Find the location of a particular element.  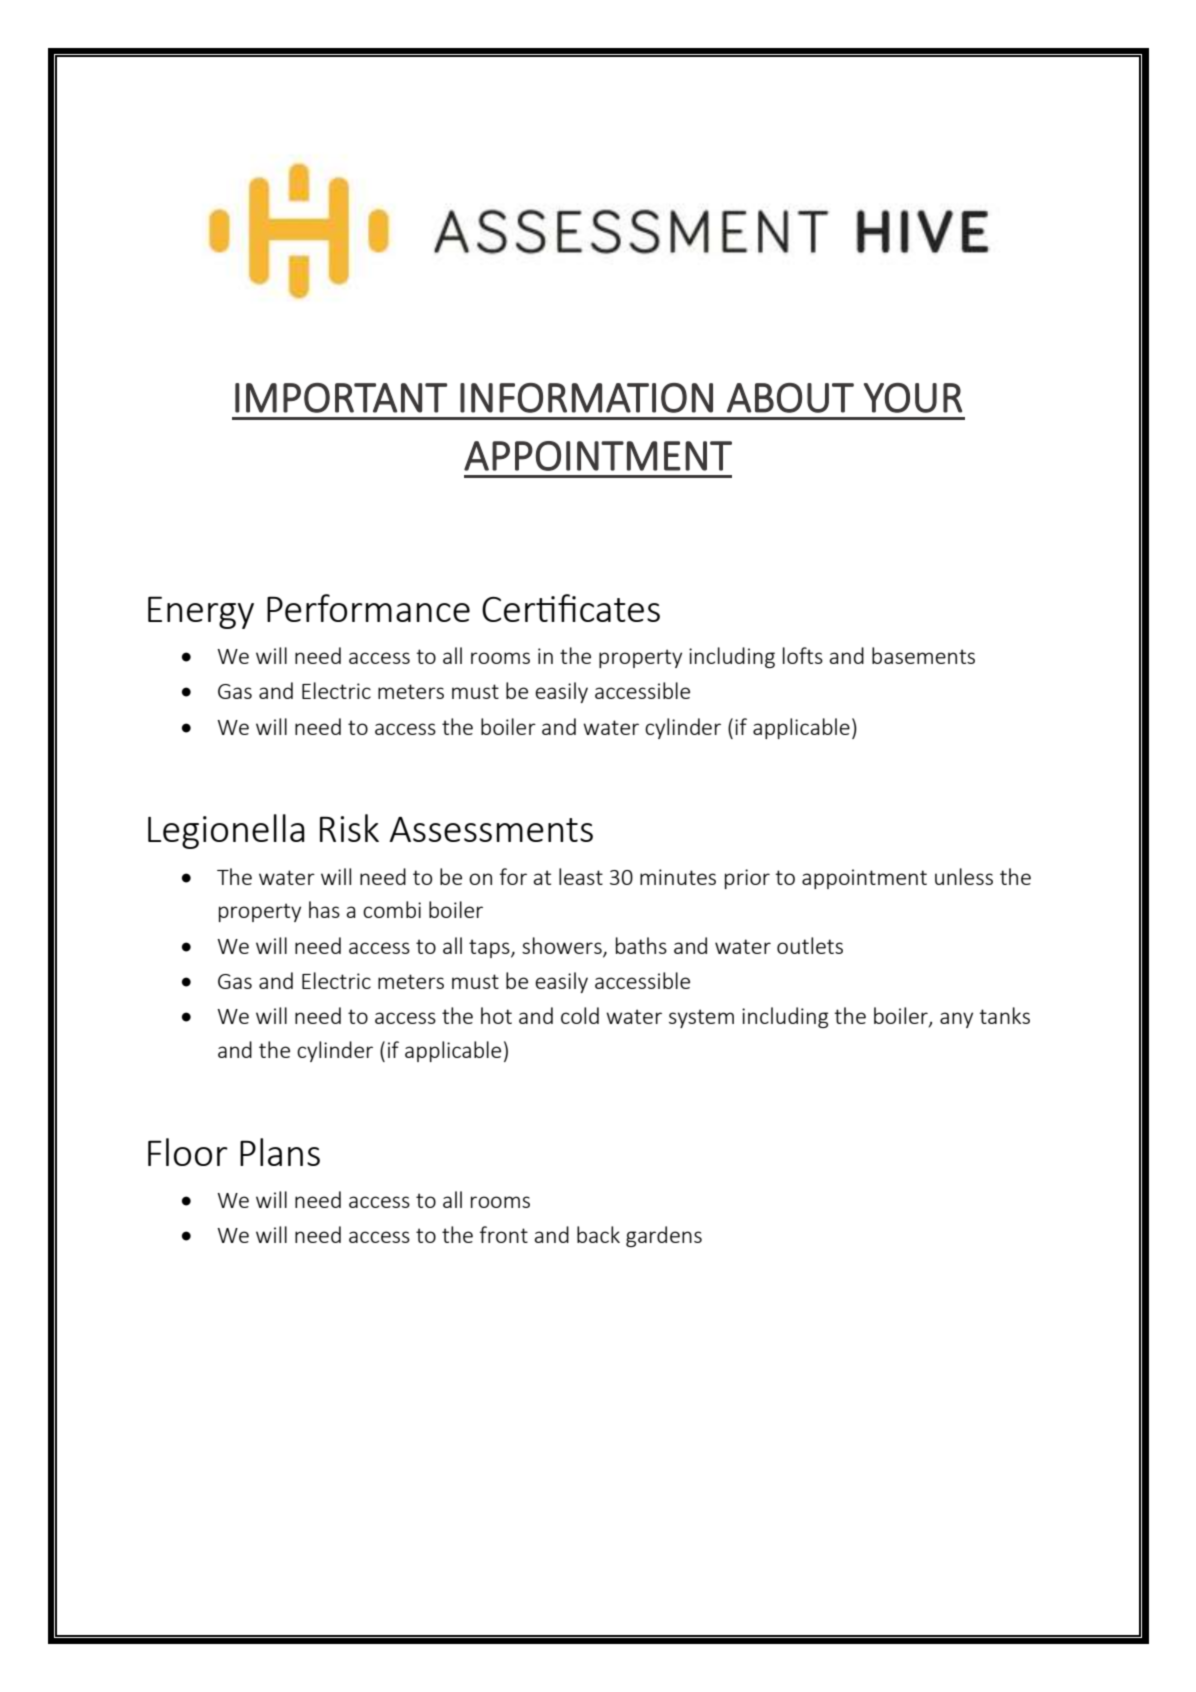

gardens is located at coordinates (664, 1236).
